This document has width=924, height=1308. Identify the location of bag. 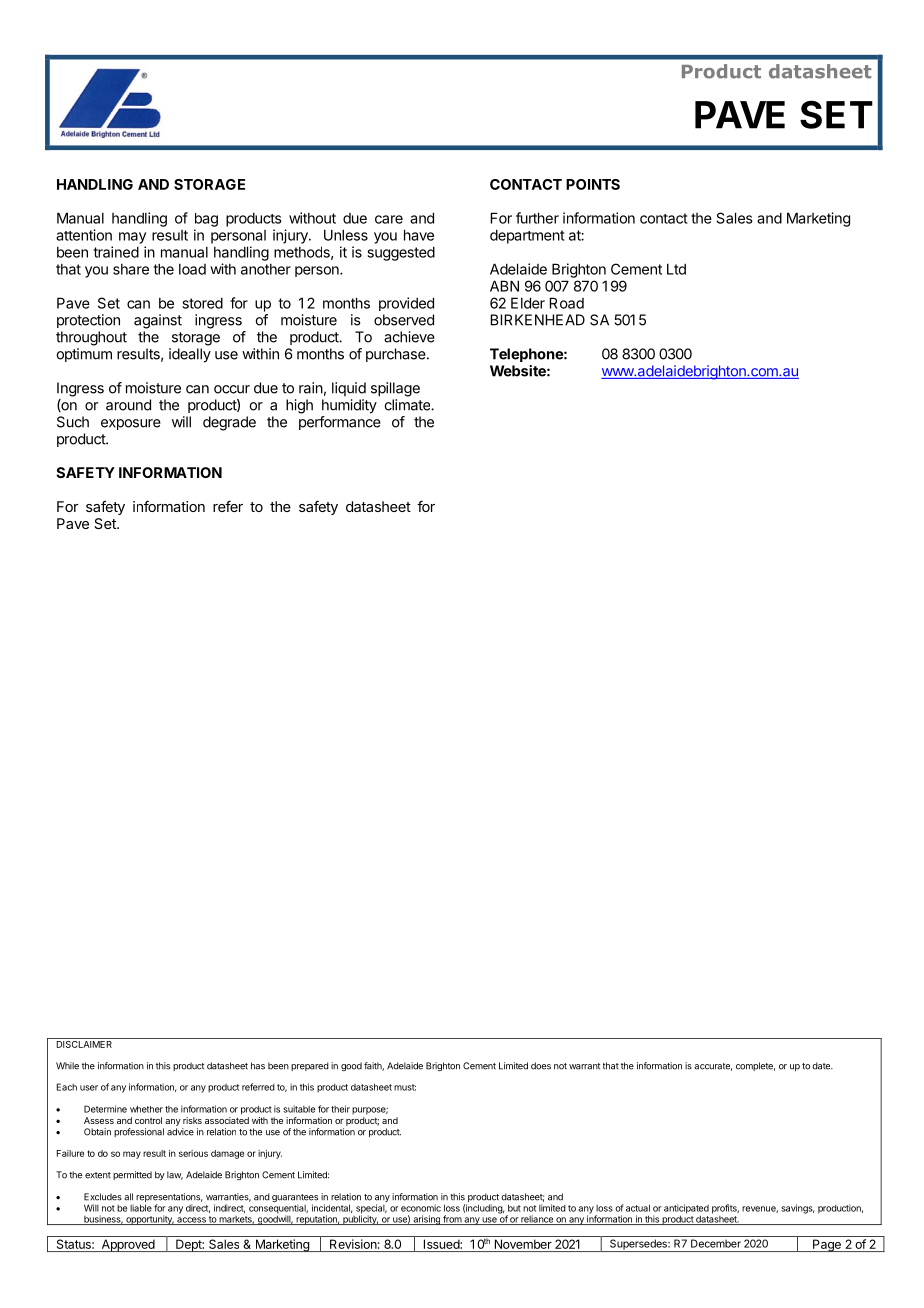
(206, 220).
